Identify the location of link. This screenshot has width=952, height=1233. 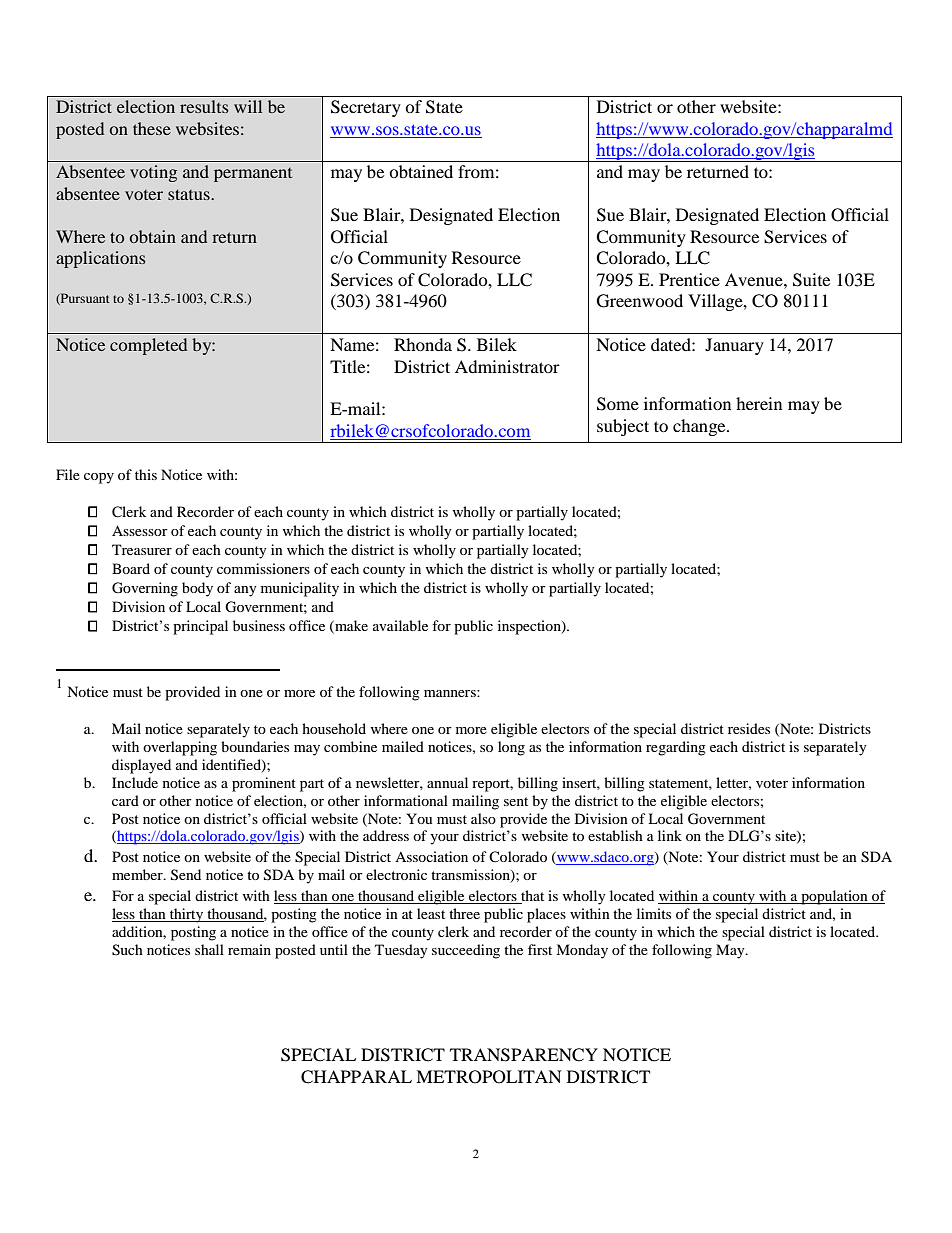
(670, 835).
